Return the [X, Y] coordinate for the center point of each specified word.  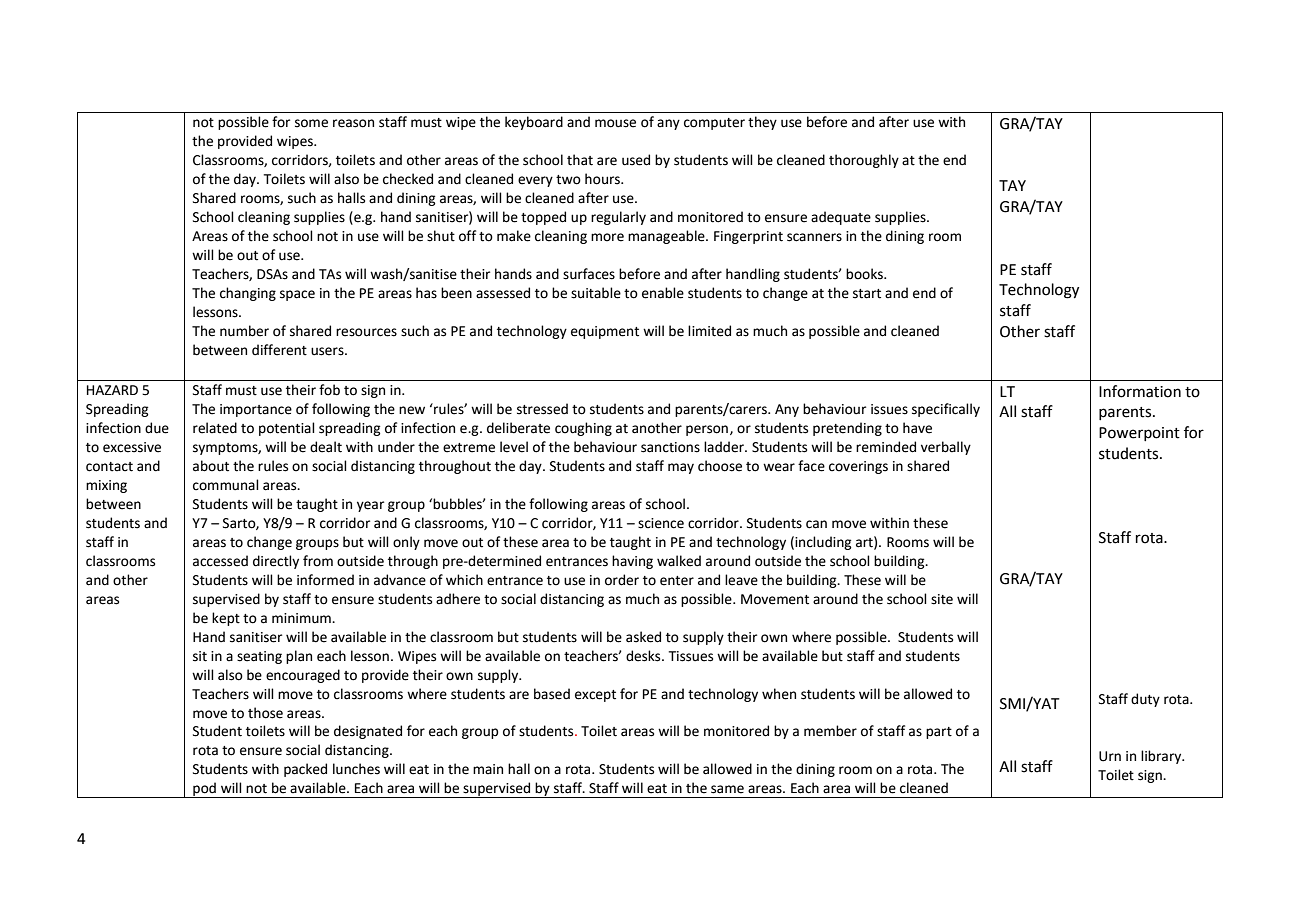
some [311, 123]
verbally [946, 448]
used [636, 160]
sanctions [670, 447]
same [727, 789]
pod [204, 790]
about [211, 466]
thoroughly [864, 161]
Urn [1110, 756]
